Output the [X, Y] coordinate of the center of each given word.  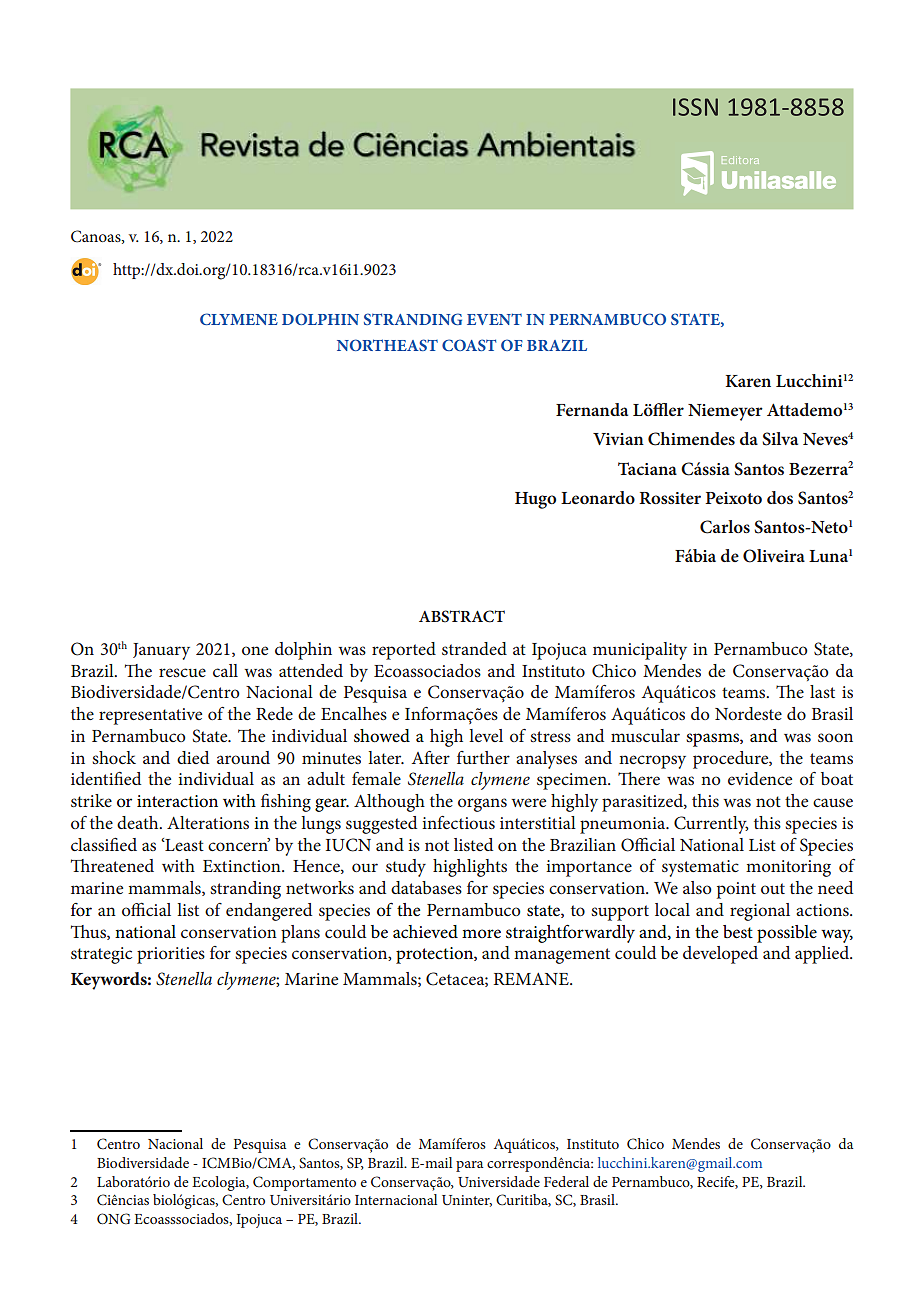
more [481, 934]
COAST [469, 345]
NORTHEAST [387, 345]
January [161, 651]
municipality [640, 651]
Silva [780, 439]
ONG [114, 1219]
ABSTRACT [462, 616]
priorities [171, 955]
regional [760, 912]
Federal [566, 1181]
